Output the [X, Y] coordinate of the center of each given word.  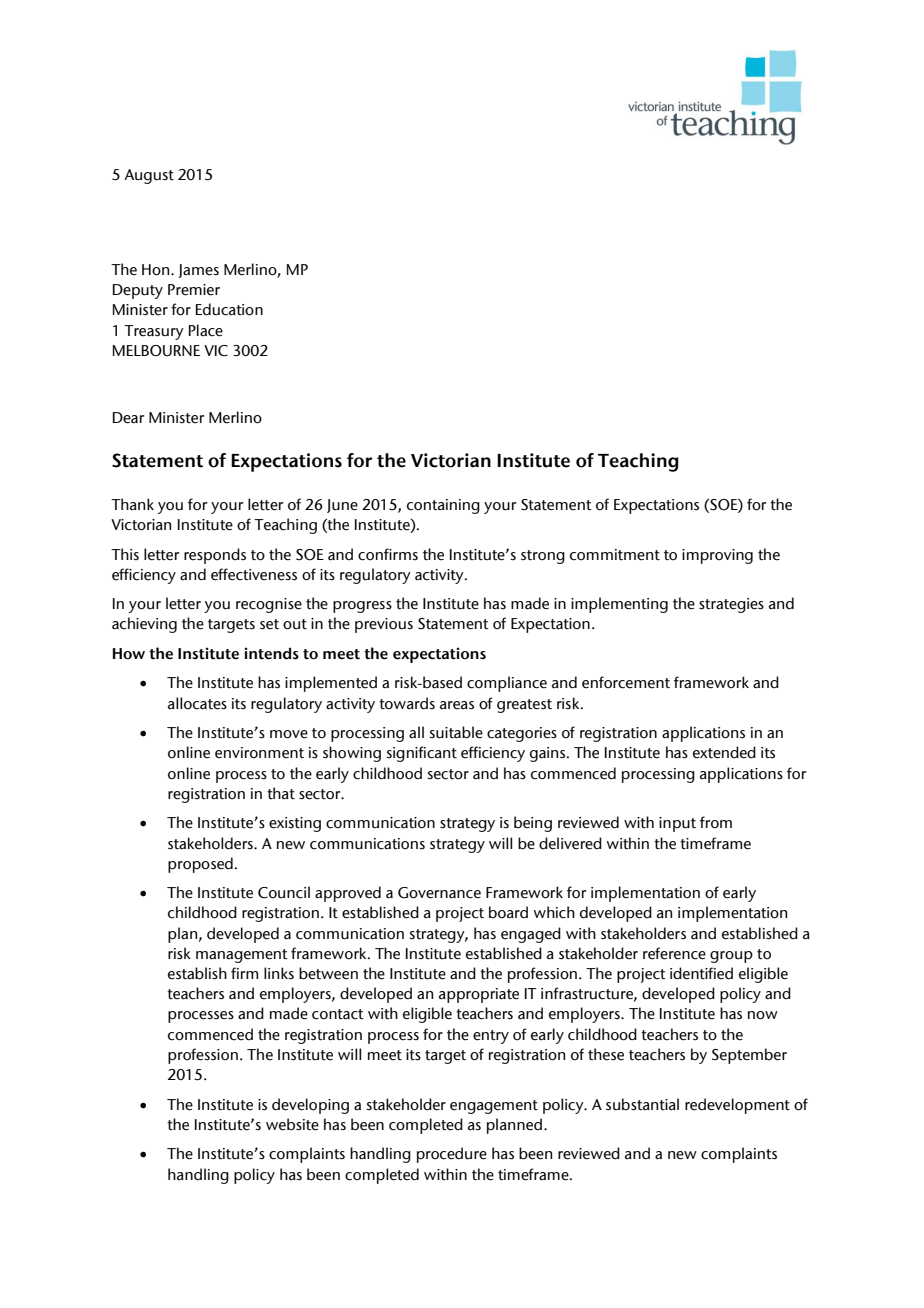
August [149, 176]
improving [717, 556]
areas [457, 705]
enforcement [626, 682]
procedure [452, 1155]
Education [229, 309]
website [292, 1124]
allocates [197, 703]
